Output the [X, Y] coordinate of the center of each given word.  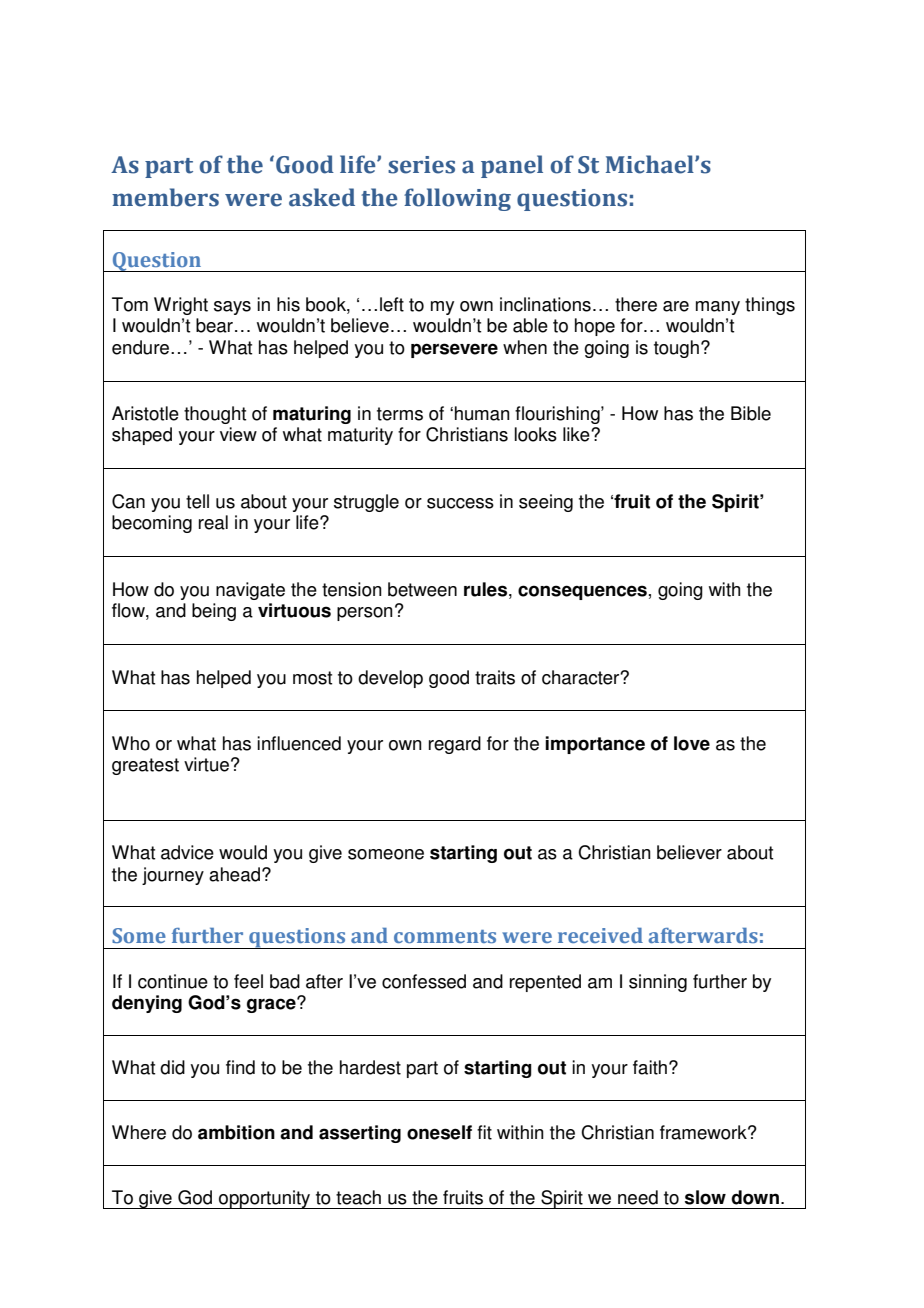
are [676, 306]
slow [705, 1197]
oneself [439, 1132]
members [165, 197]
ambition [236, 1132]
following [457, 199]
